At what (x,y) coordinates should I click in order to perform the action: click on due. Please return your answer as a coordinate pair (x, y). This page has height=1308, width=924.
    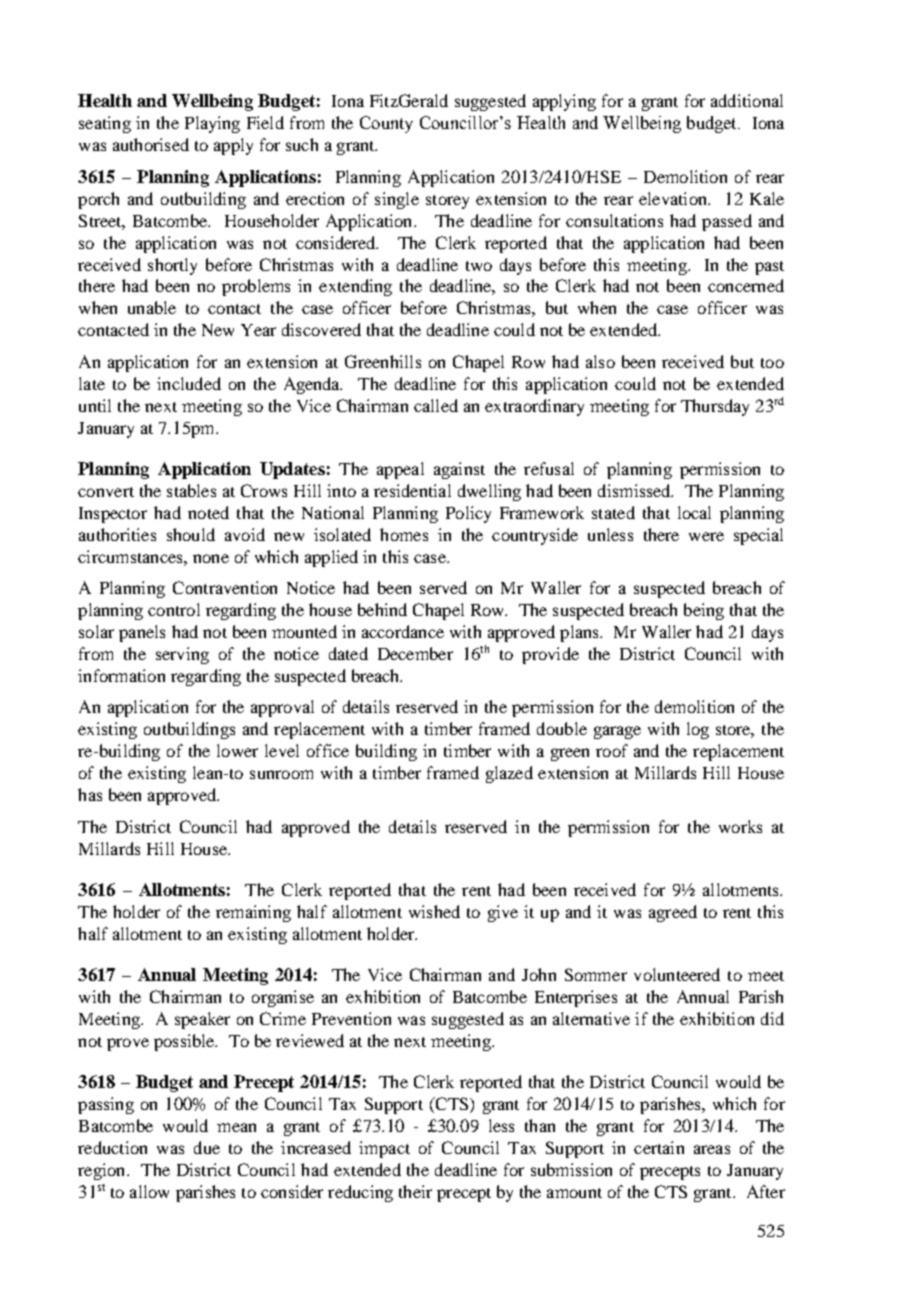
    Looking at the image, I should click on (207, 1147).
